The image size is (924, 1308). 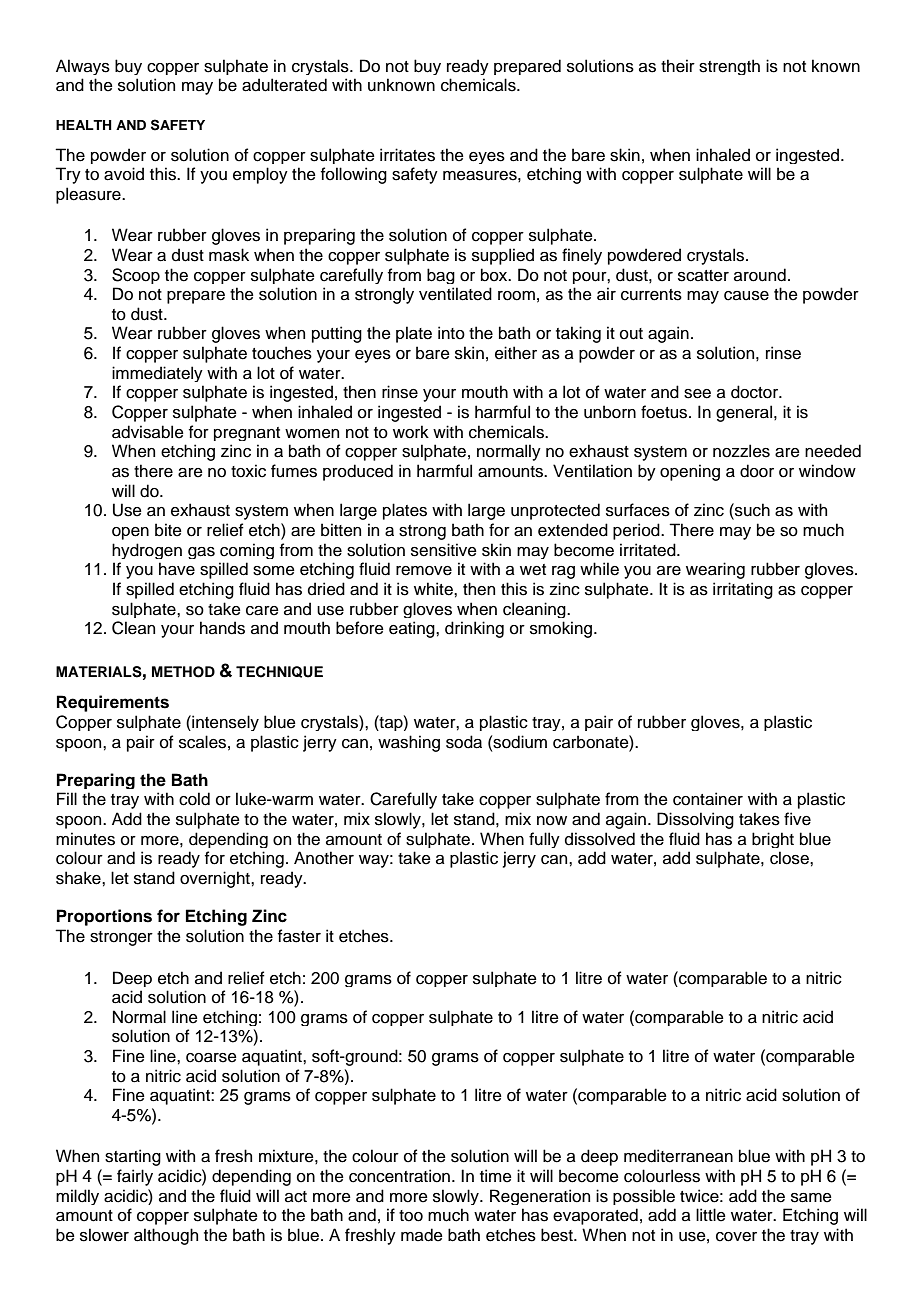 What do you see at coordinates (148, 432) in the image?
I see `advisable` at bounding box center [148, 432].
